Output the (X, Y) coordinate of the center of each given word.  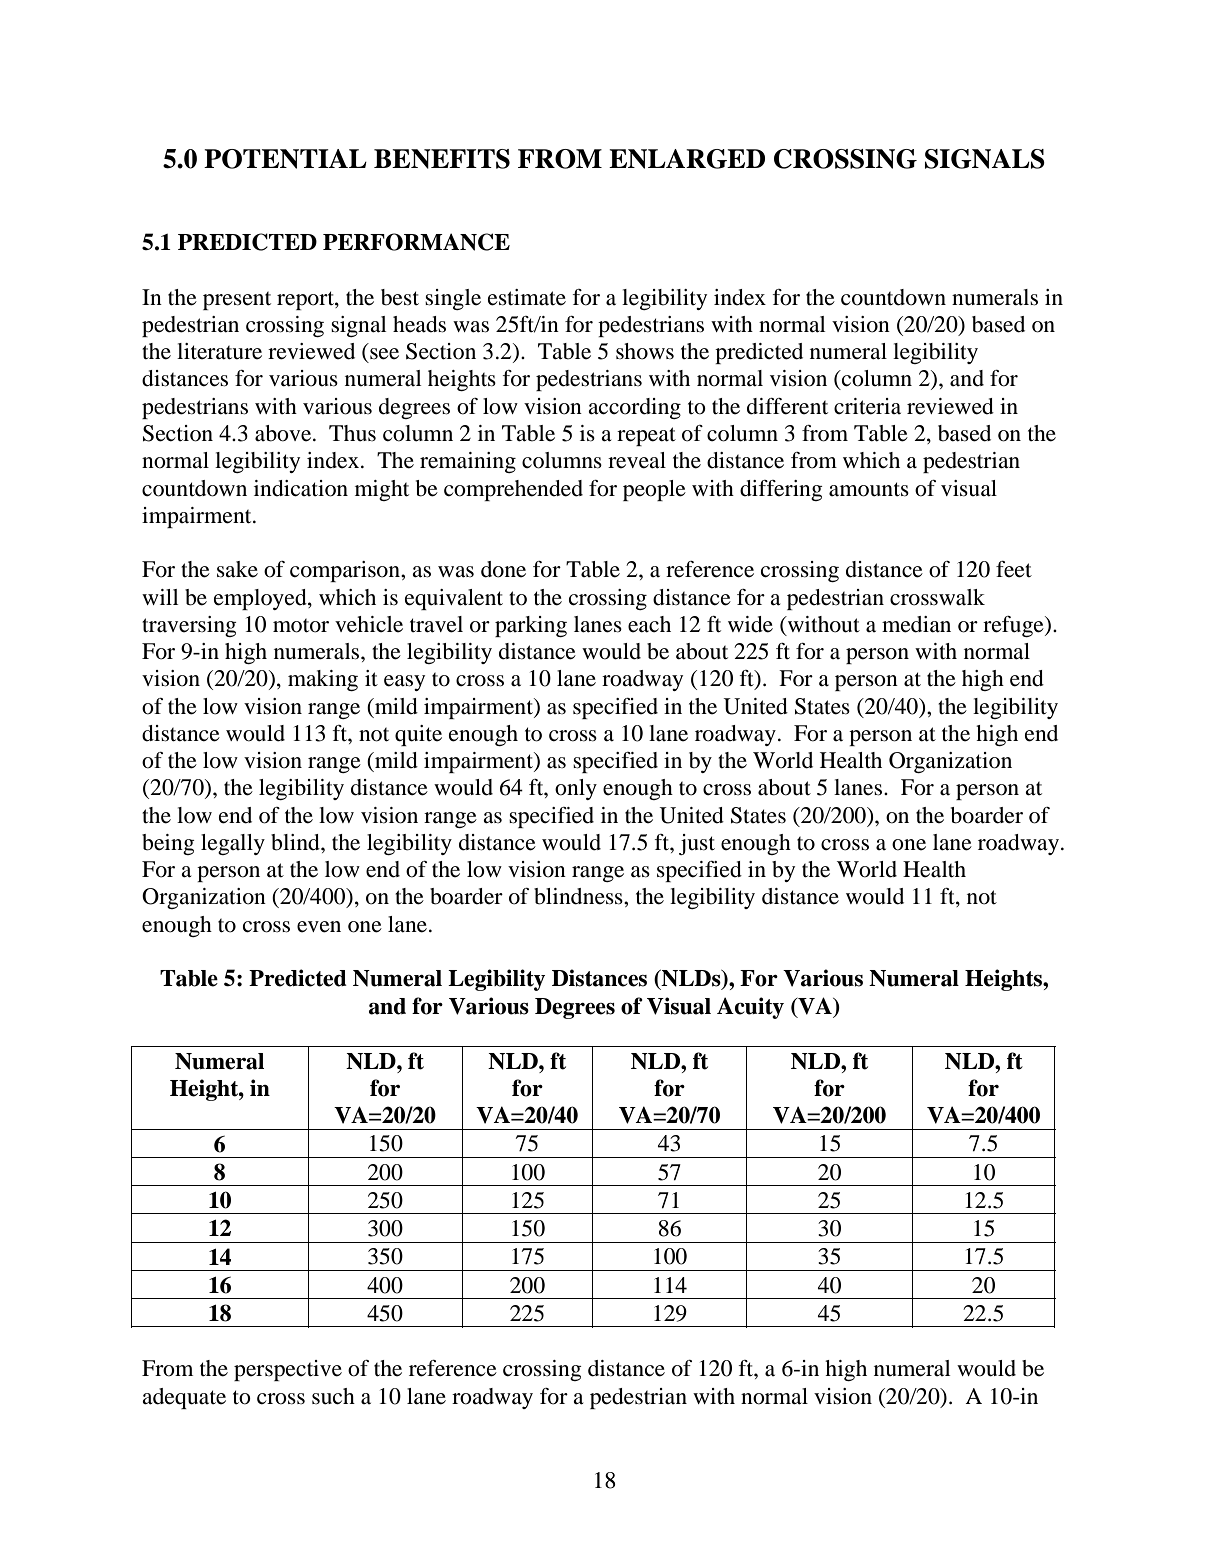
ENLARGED (687, 159)
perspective (288, 1370)
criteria (867, 406)
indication (301, 488)
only (576, 789)
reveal (637, 460)
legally (233, 844)
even (319, 927)
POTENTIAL (285, 159)
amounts (869, 489)
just (697, 844)
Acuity (750, 1008)
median (916, 624)
